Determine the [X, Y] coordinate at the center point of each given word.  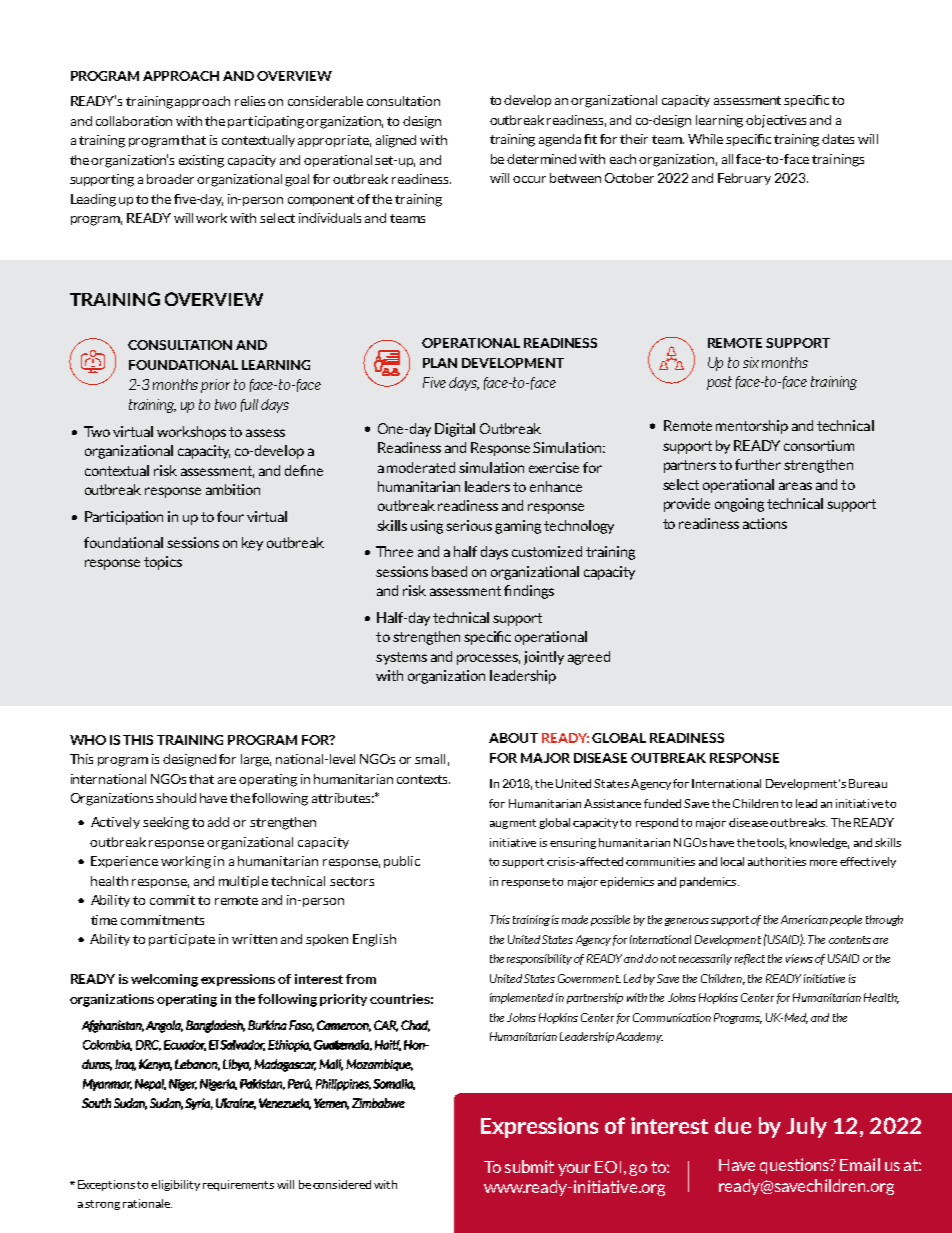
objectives [776, 121]
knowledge [819, 843]
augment [513, 824]
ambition [233, 489]
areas [795, 486]
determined [541, 159]
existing [201, 161]
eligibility [175, 1185]
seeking [166, 823]
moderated [421, 467]
